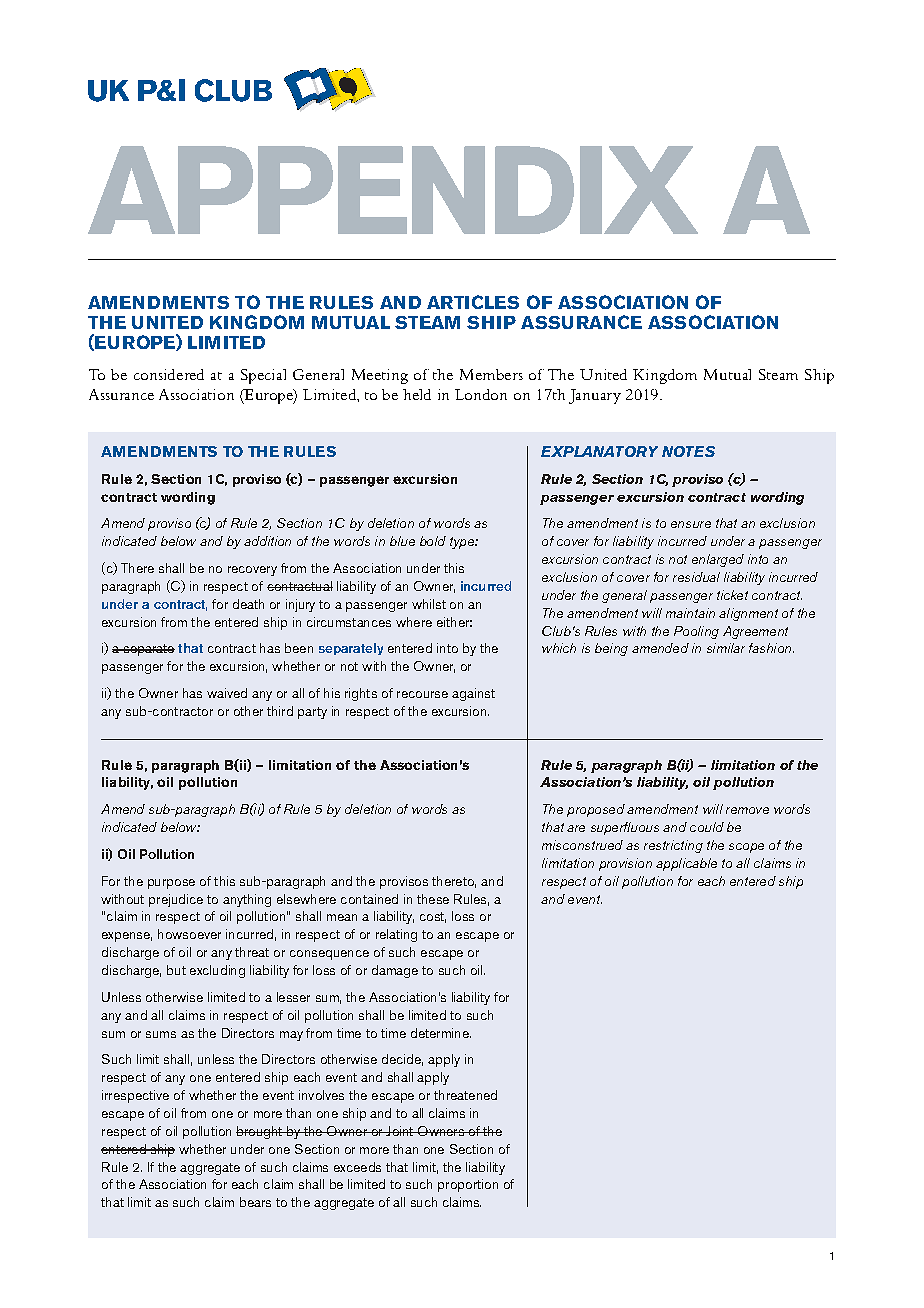 This page has height=1308, width=924. What do you see at coordinates (688, 451) in the page?
I see `NOTES` at bounding box center [688, 451].
